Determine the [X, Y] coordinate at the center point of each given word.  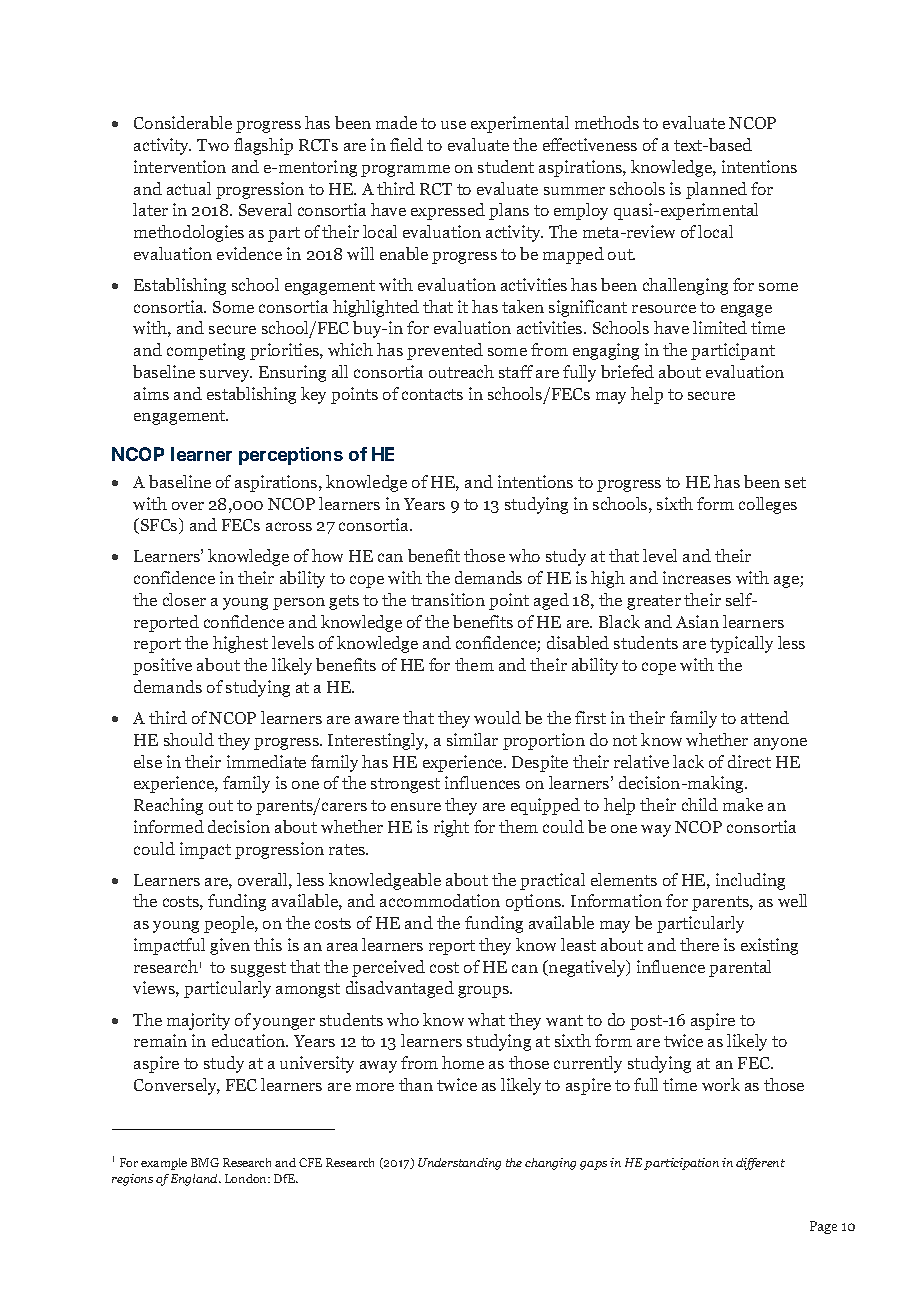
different [760, 1164]
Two [213, 145]
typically [741, 644]
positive [162, 666]
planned [716, 190]
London [247, 1178]
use [453, 125]
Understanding [459, 1164]
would [497, 717]
